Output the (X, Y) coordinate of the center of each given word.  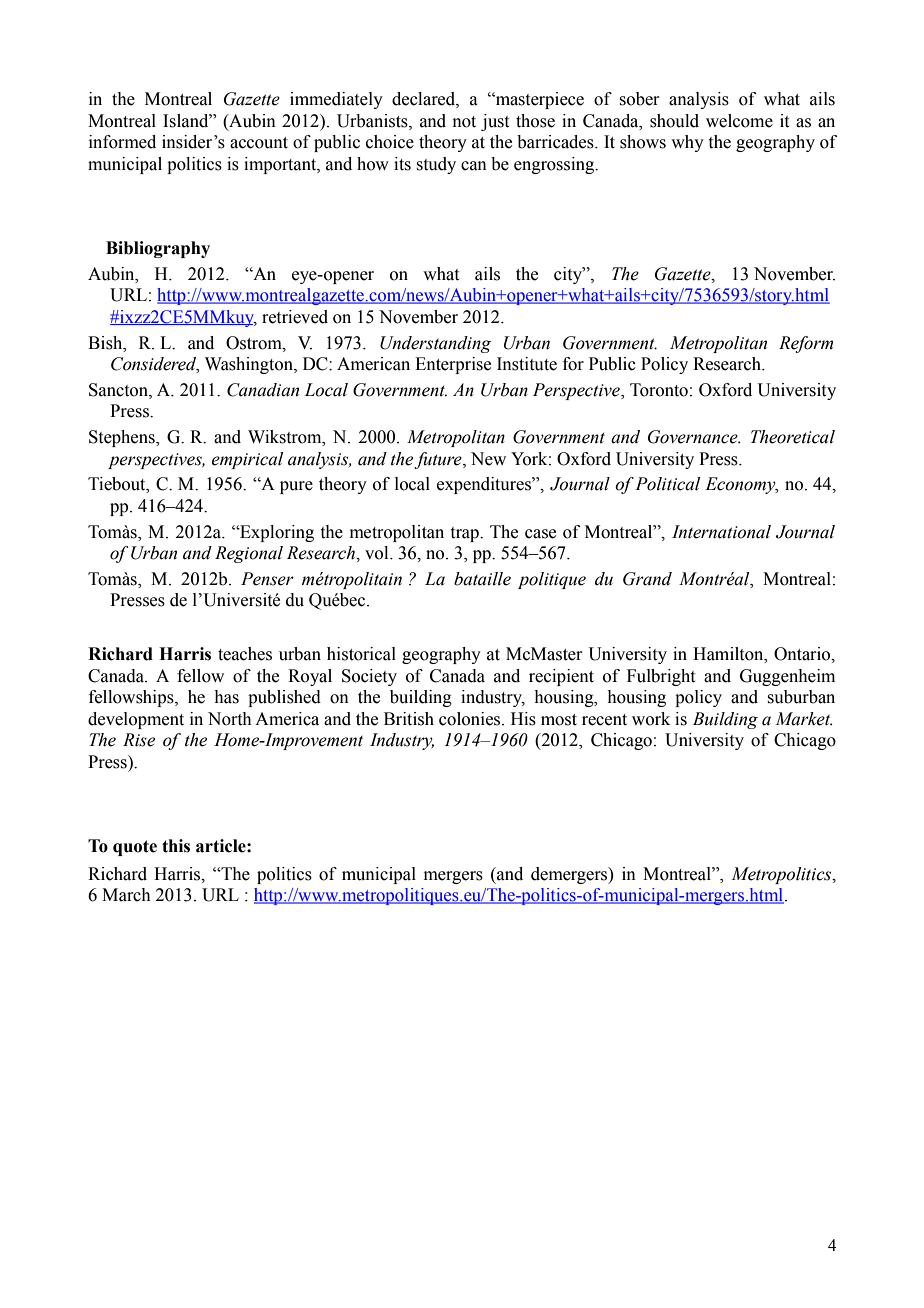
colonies (471, 719)
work (651, 719)
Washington (250, 365)
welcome (739, 121)
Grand (647, 579)
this (176, 846)
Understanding (435, 344)
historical (361, 654)
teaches (245, 654)
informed (122, 142)
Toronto (659, 390)
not (464, 122)
